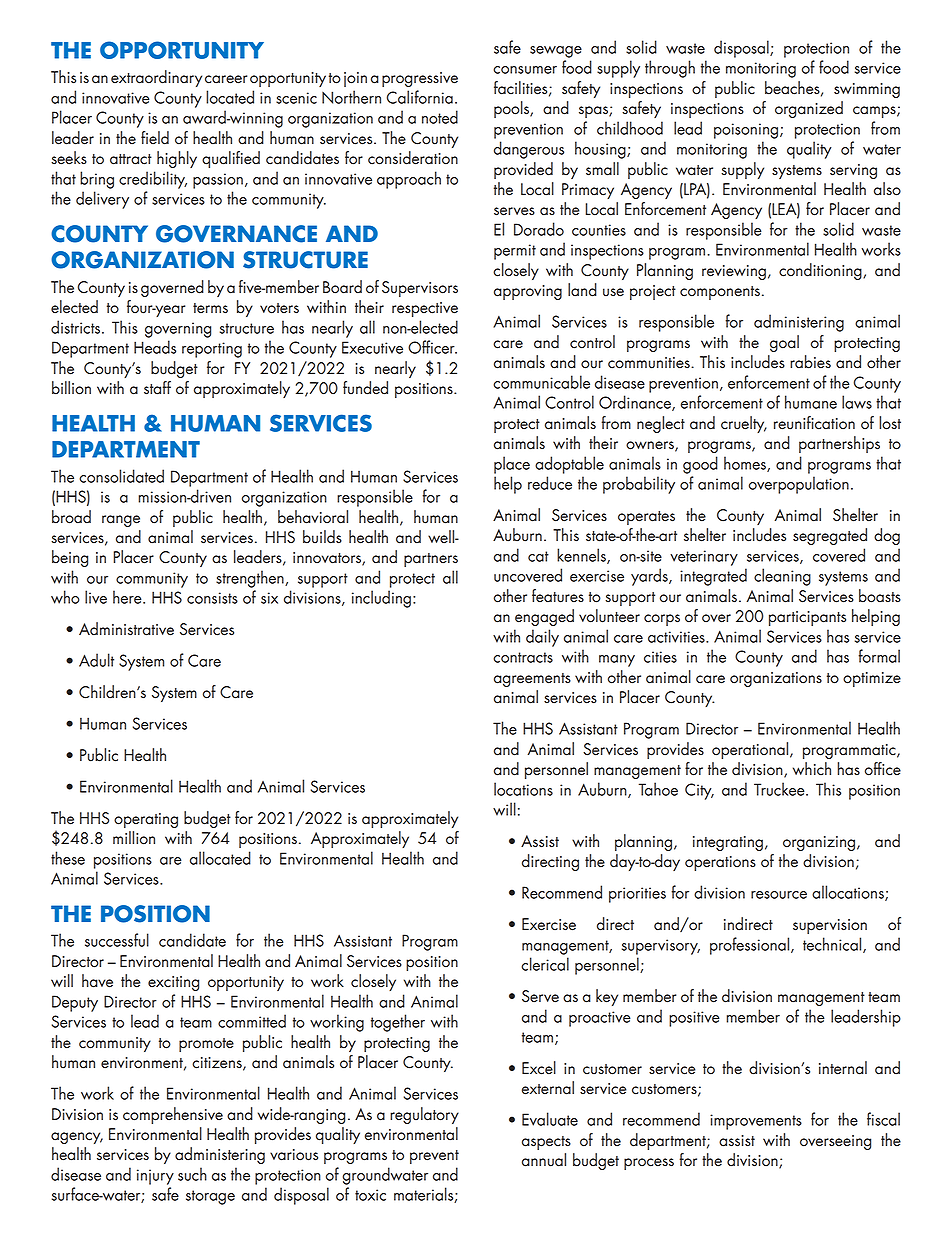 This document has height=1233, width=952. Describe the element at coordinates (156, 78) in the document. I see `extraordinary` at that location.
